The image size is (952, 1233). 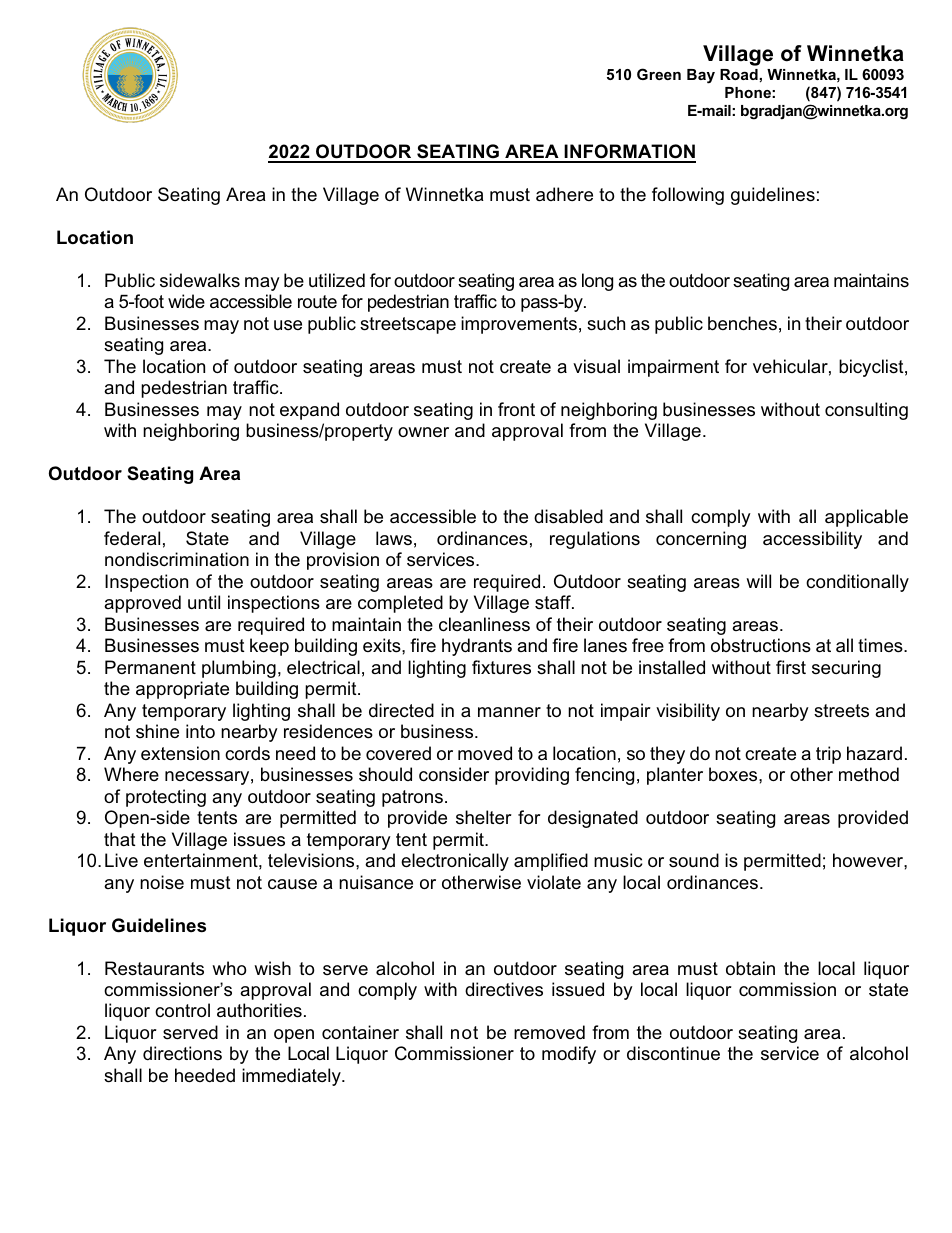 What do you see at coordinates (673, 1053) in the document?
I see `discontinue` at bounding box center [673, 1053].
